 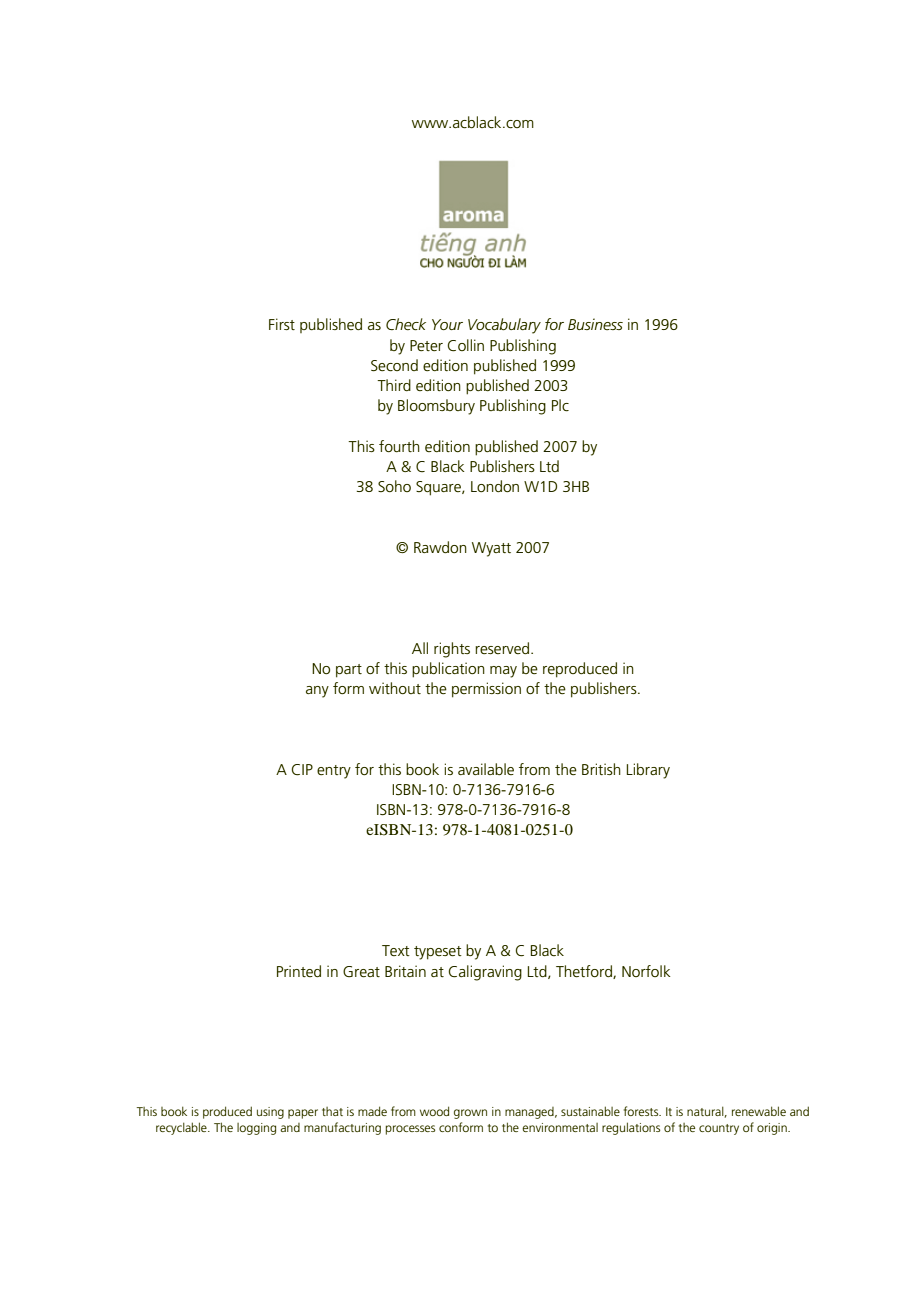 What do you see at coordinates (502, 648) in the screenshot?
I see `reserved` at bounding box center [502, 648].
